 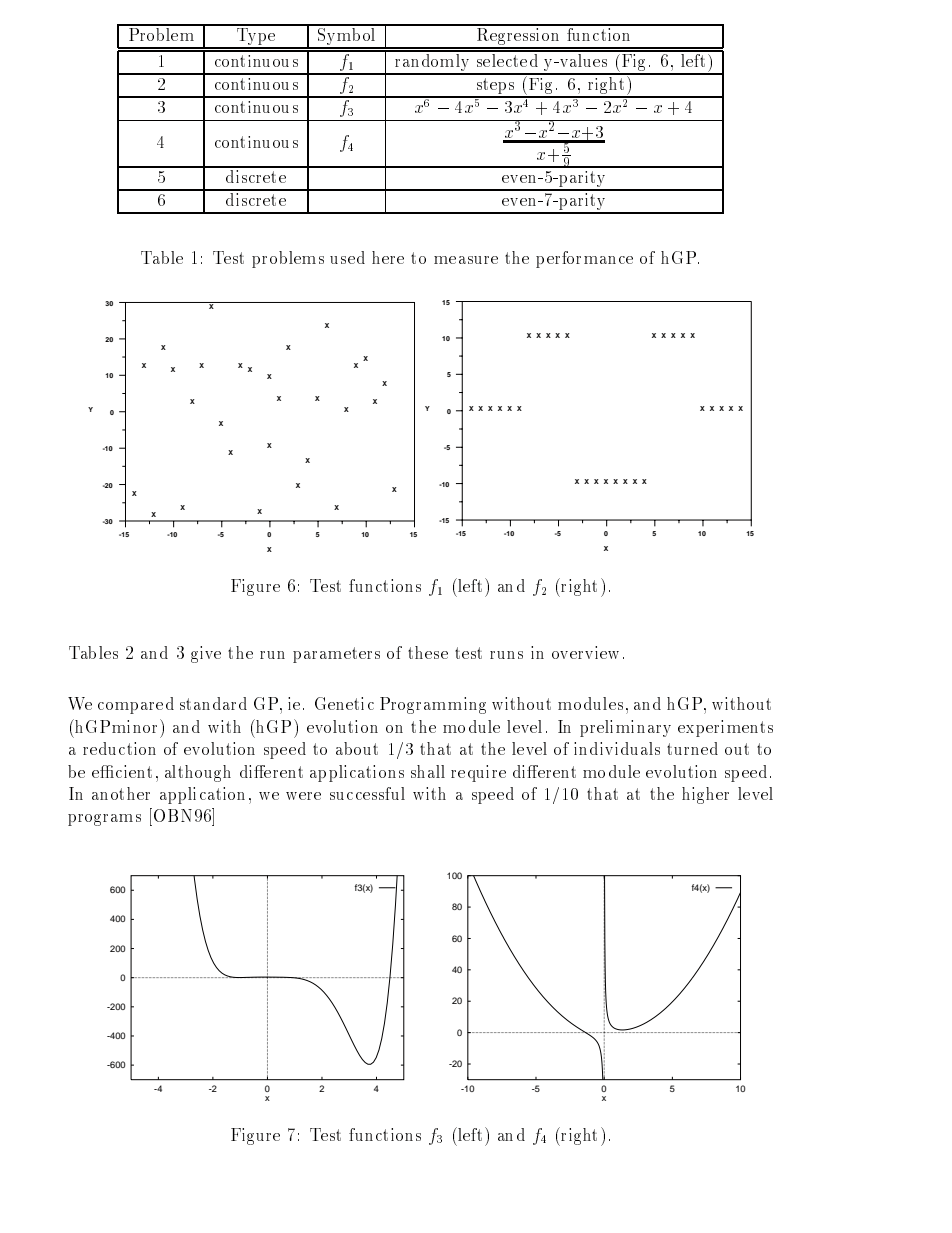 I want to click on successful, so click(x=367, y=793).
